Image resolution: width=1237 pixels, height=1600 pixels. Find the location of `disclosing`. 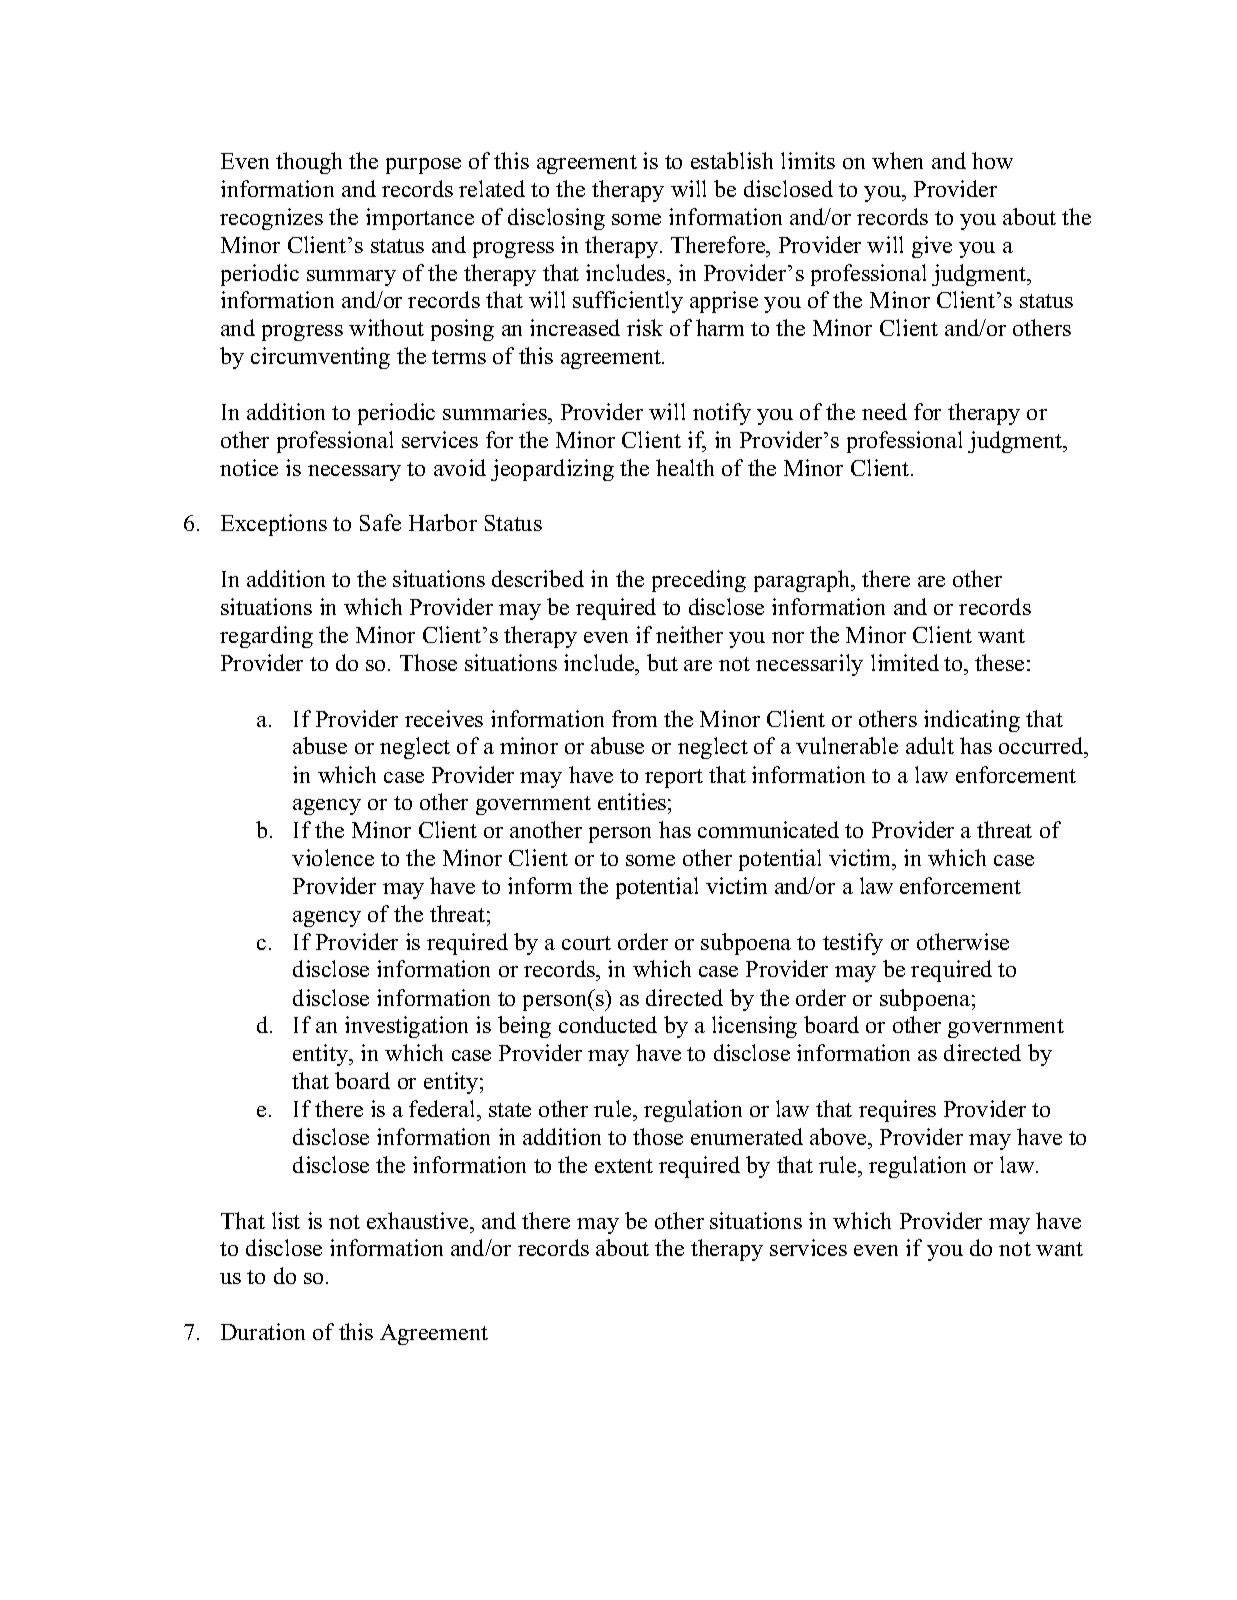

disclosing is located at coordinates (556, 219).
